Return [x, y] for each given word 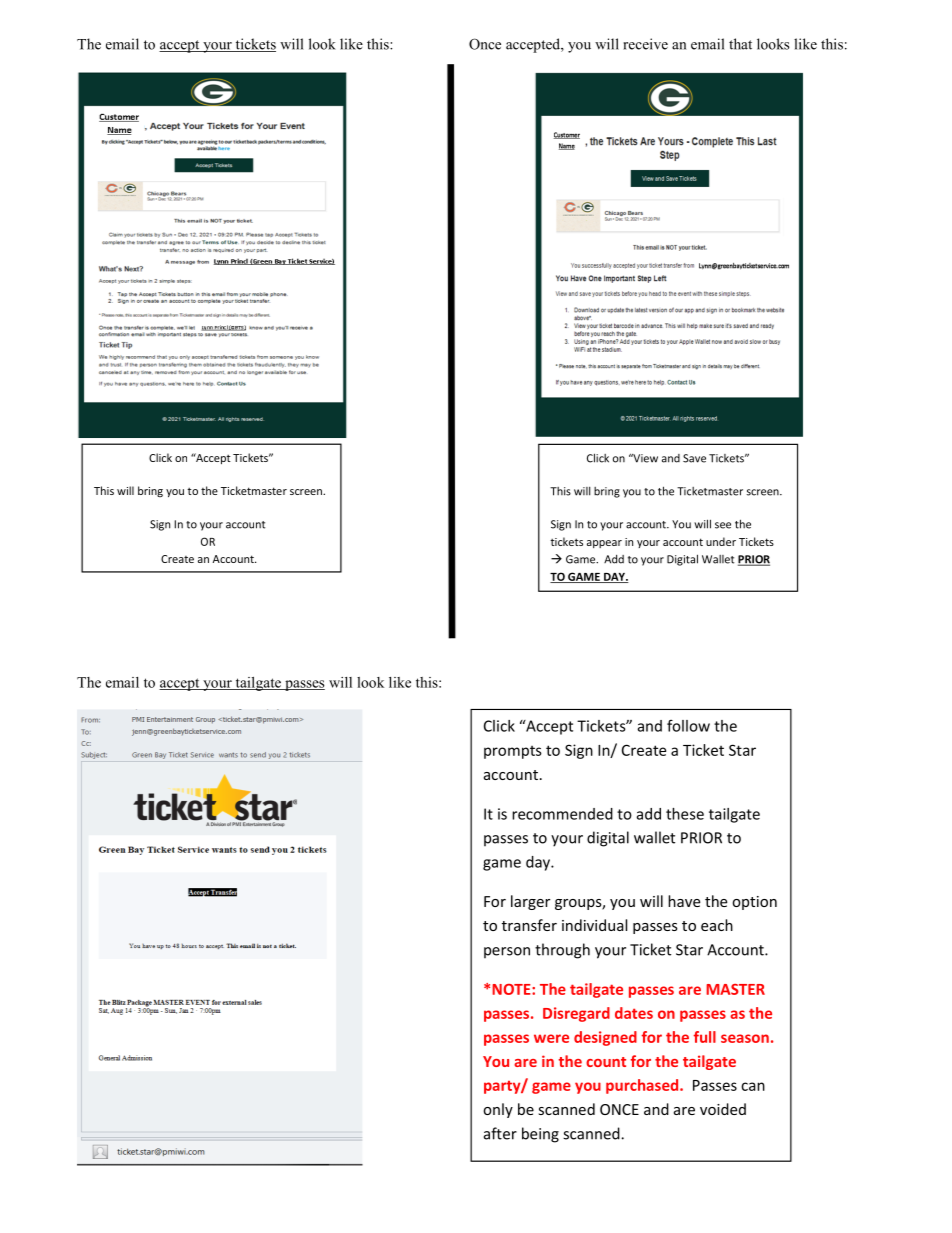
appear [604, 544]
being [540, 1135]
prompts [513, 752]
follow [688, 725]
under [721, 541]
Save [694, 458]
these [685, 814]
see [723, 525]
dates [634, 1013]
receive [645, 44]
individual [594, 925]
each [717, 925]
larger [530, 902]
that [740, 44]
